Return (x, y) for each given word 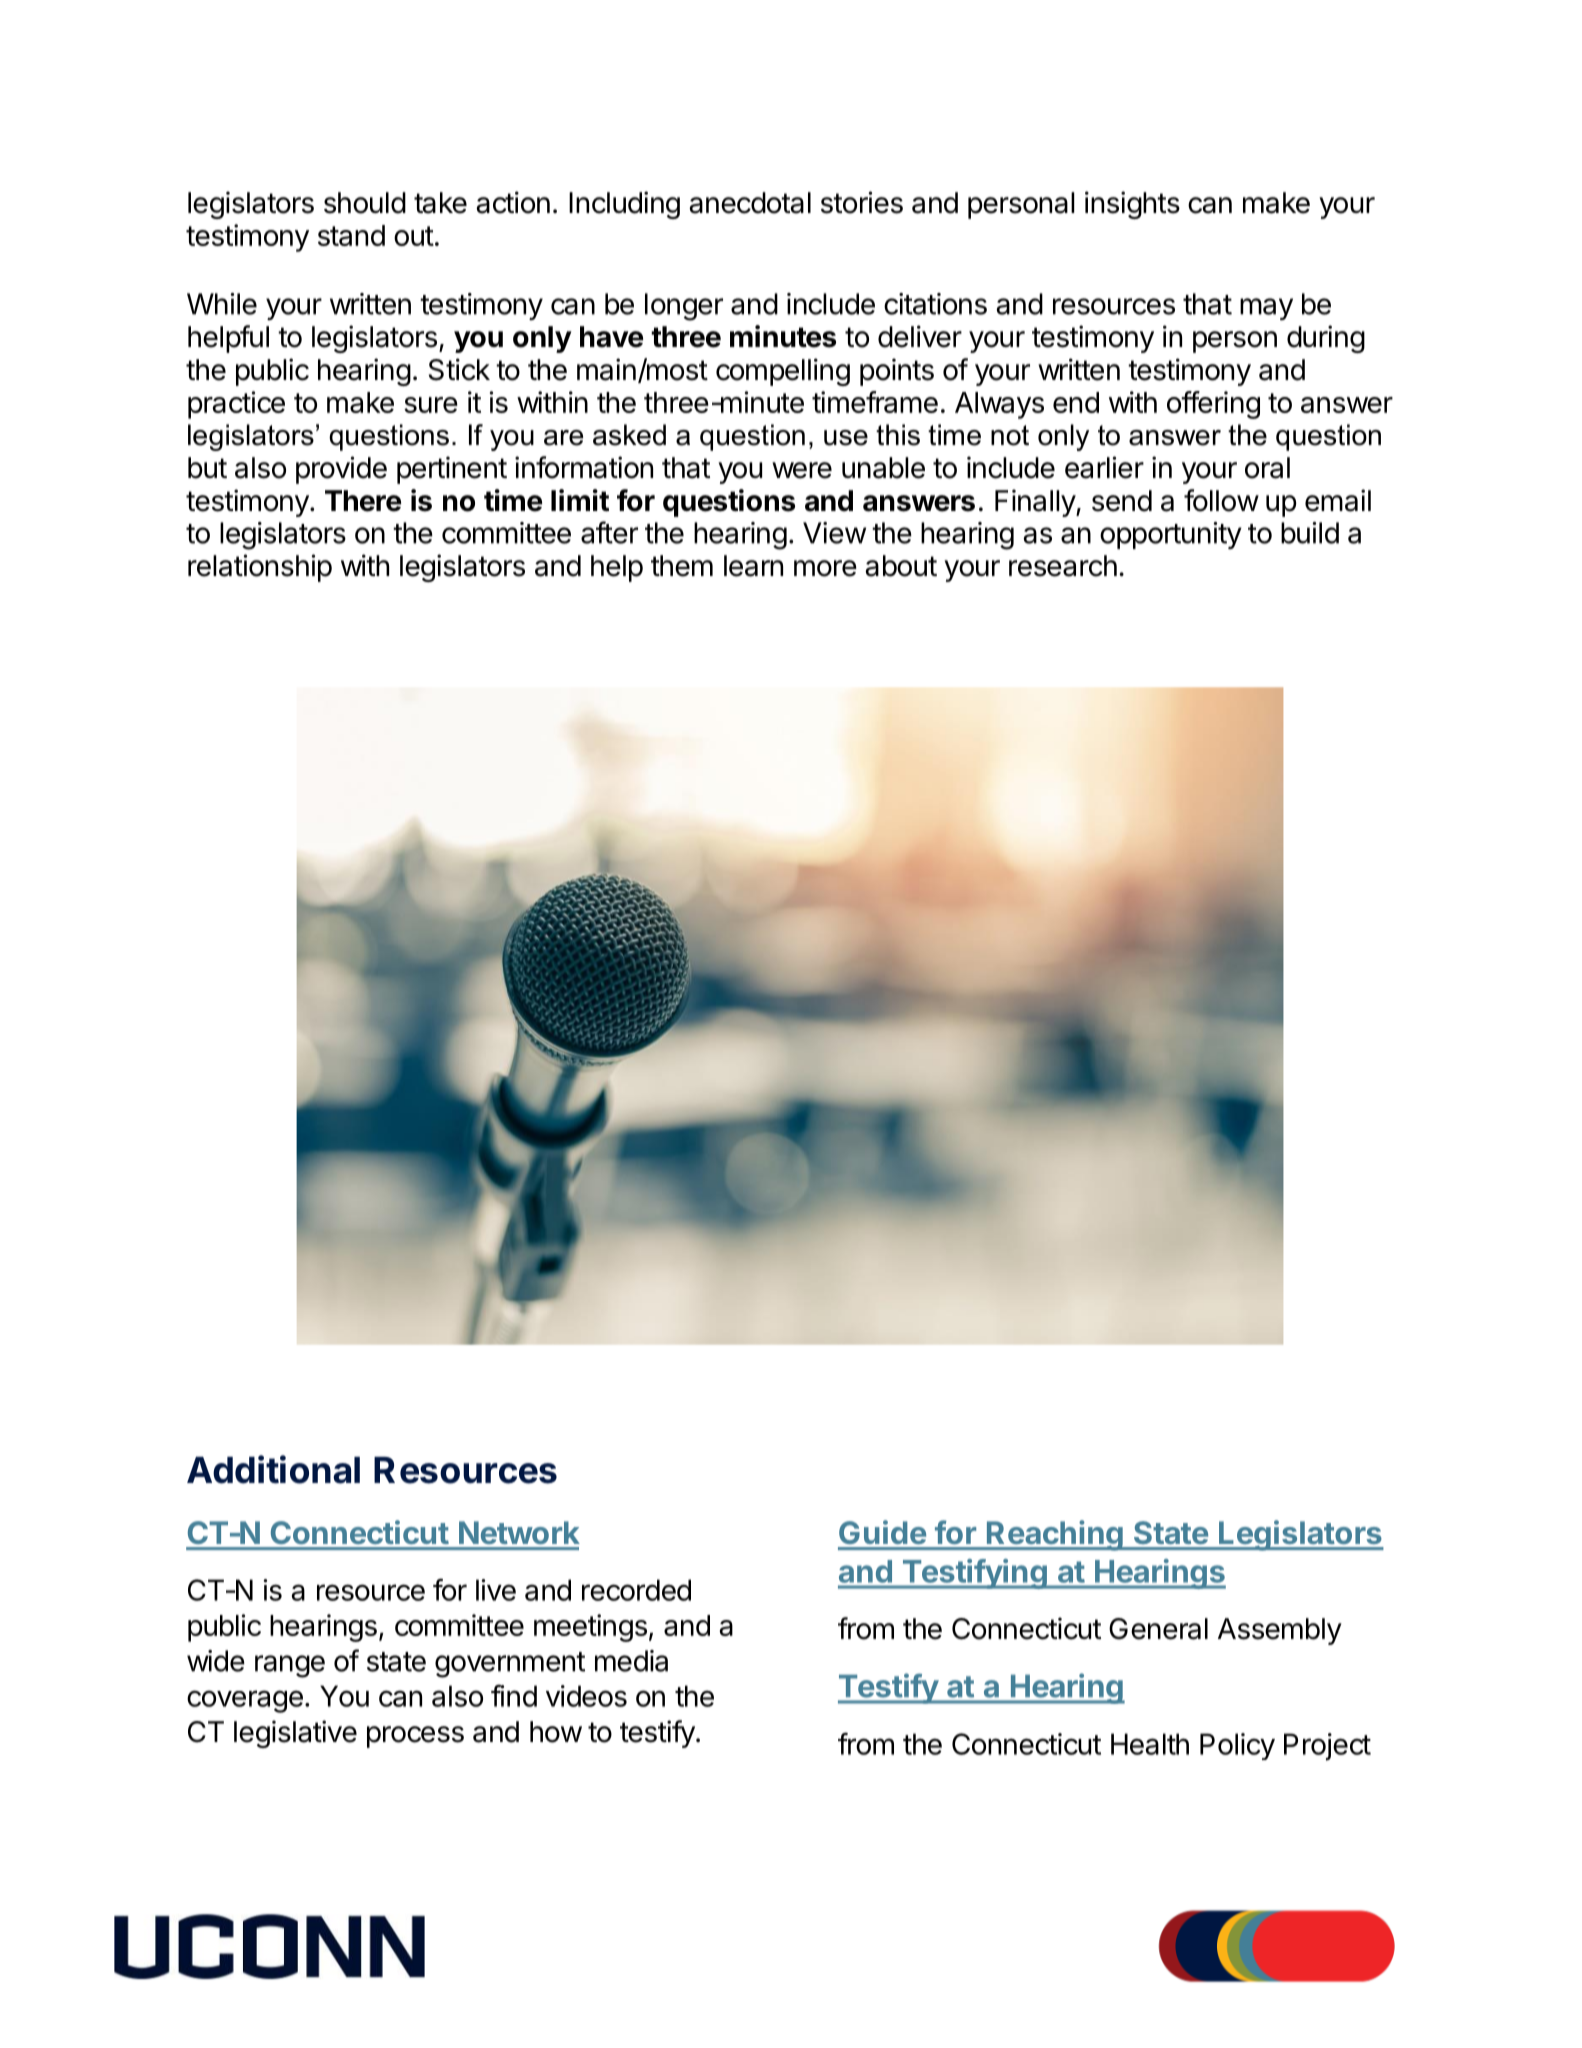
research (1063, 566)
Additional (273, 1469)
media (631, 1661)
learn (753, 566)
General (1158, 1629)
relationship (260, 568)
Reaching (1055, 1535)
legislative (295, 1734)
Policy (1237, 1746)
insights (1132, 205)
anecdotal (750, 203)
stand (351, 235)
